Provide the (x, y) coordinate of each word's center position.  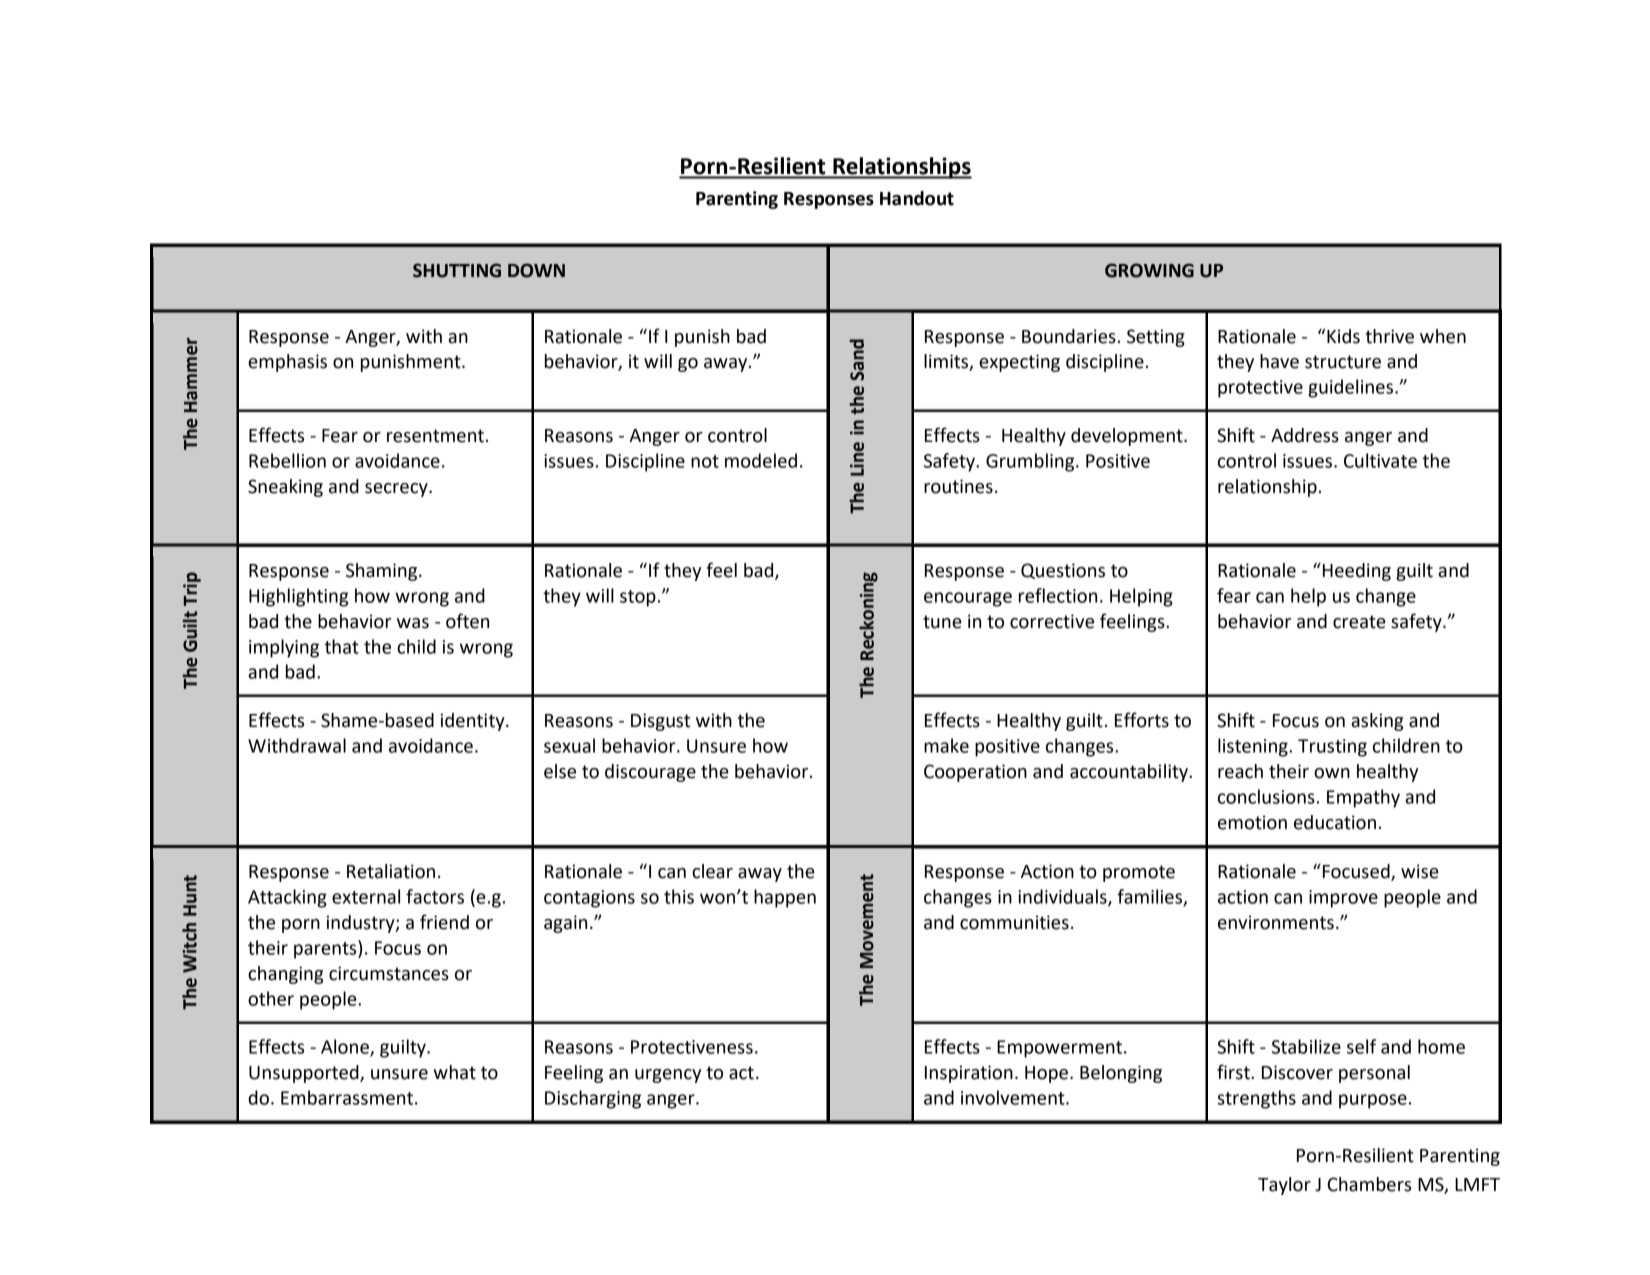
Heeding (1357, 572)
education (1335, 822)
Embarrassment (347, 1097)
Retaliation (391, 871)
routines (958, 486)
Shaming (383, 572)
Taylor (1284, 1186)
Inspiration (969, 1074)
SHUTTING (457, 270)
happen (785, 898)
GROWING (1149, 270)
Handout (917, 198)
